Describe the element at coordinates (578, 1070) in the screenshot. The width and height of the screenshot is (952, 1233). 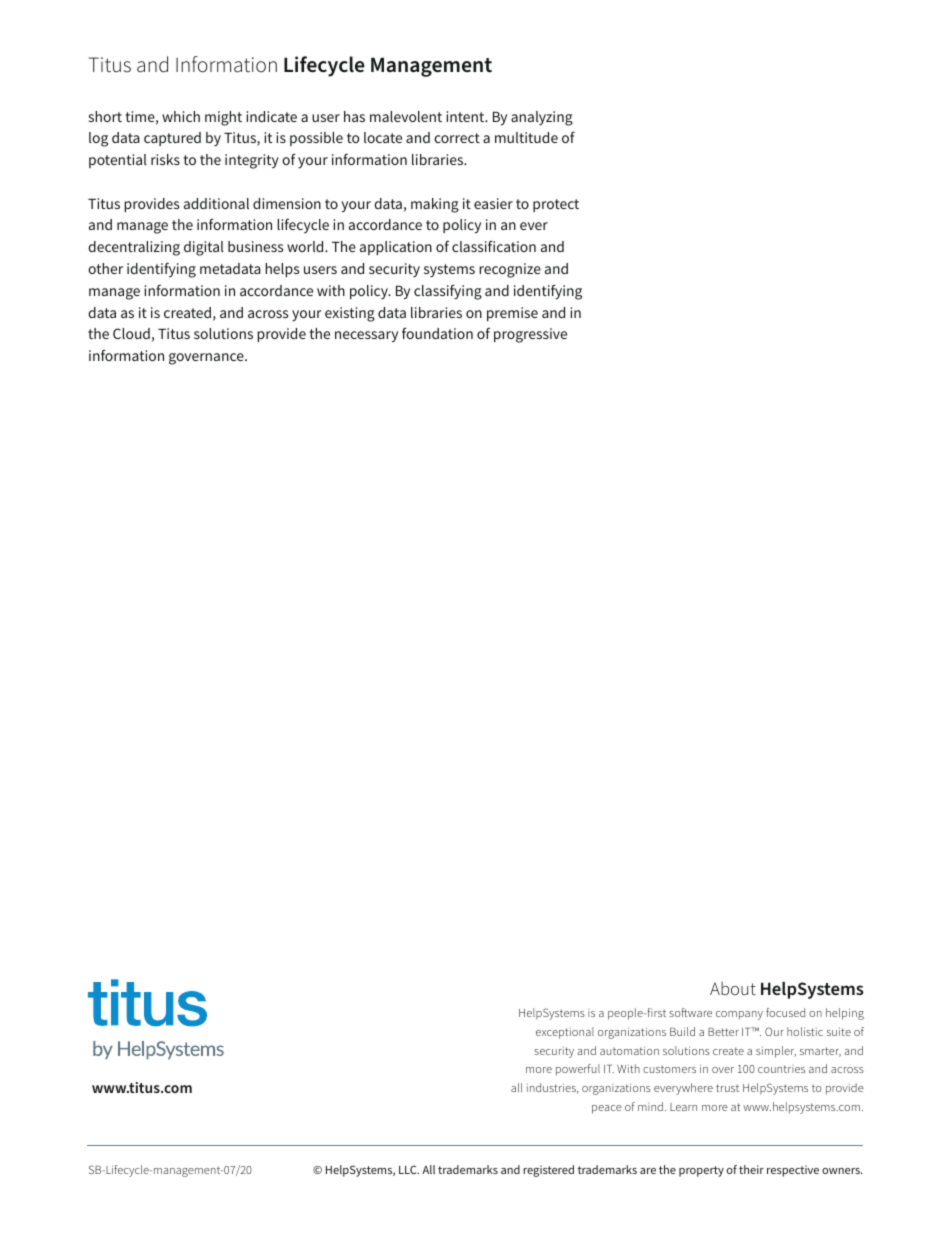
I see `powerful` at that location.
